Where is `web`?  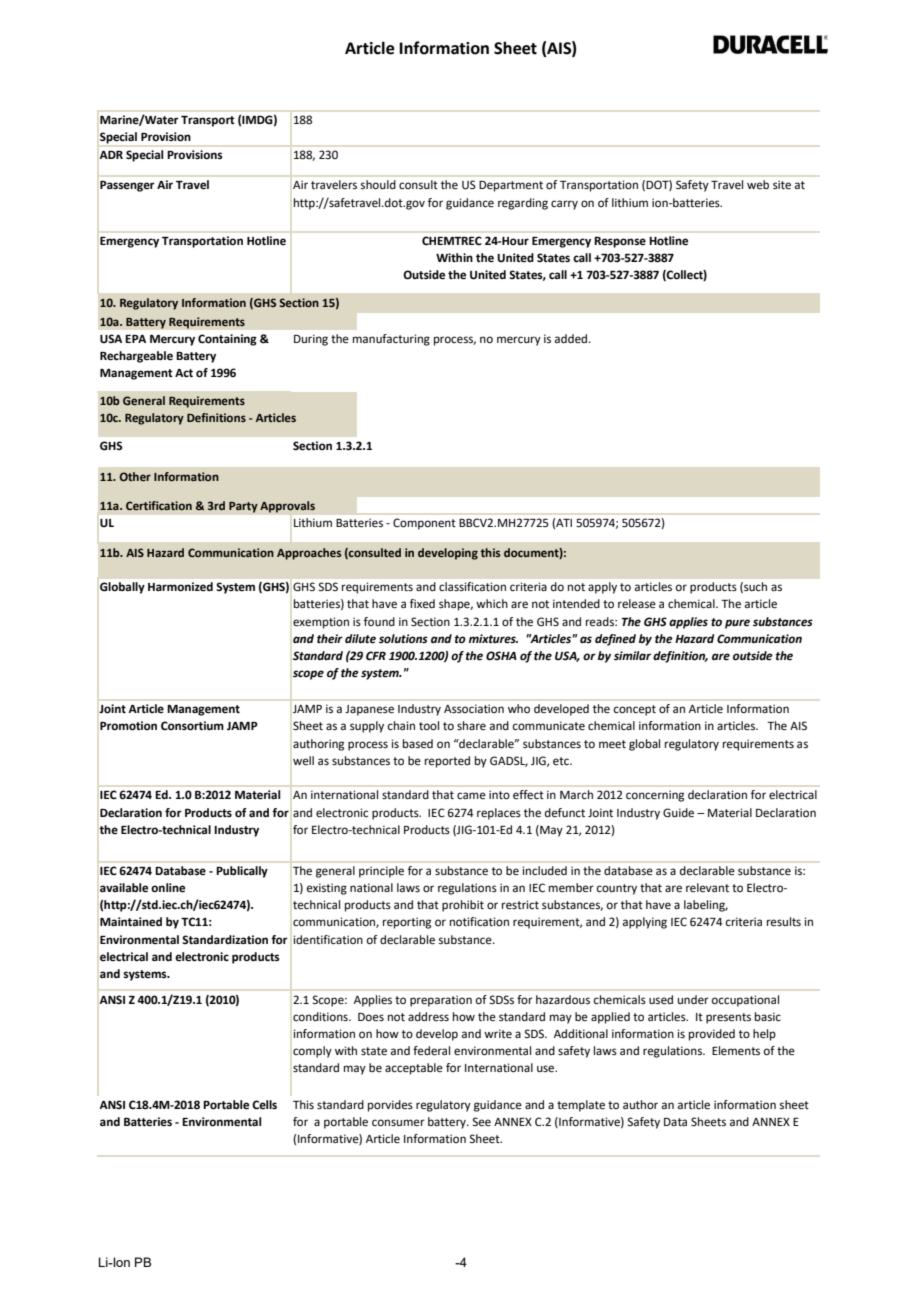 web is located at coordinates (758, 184).
